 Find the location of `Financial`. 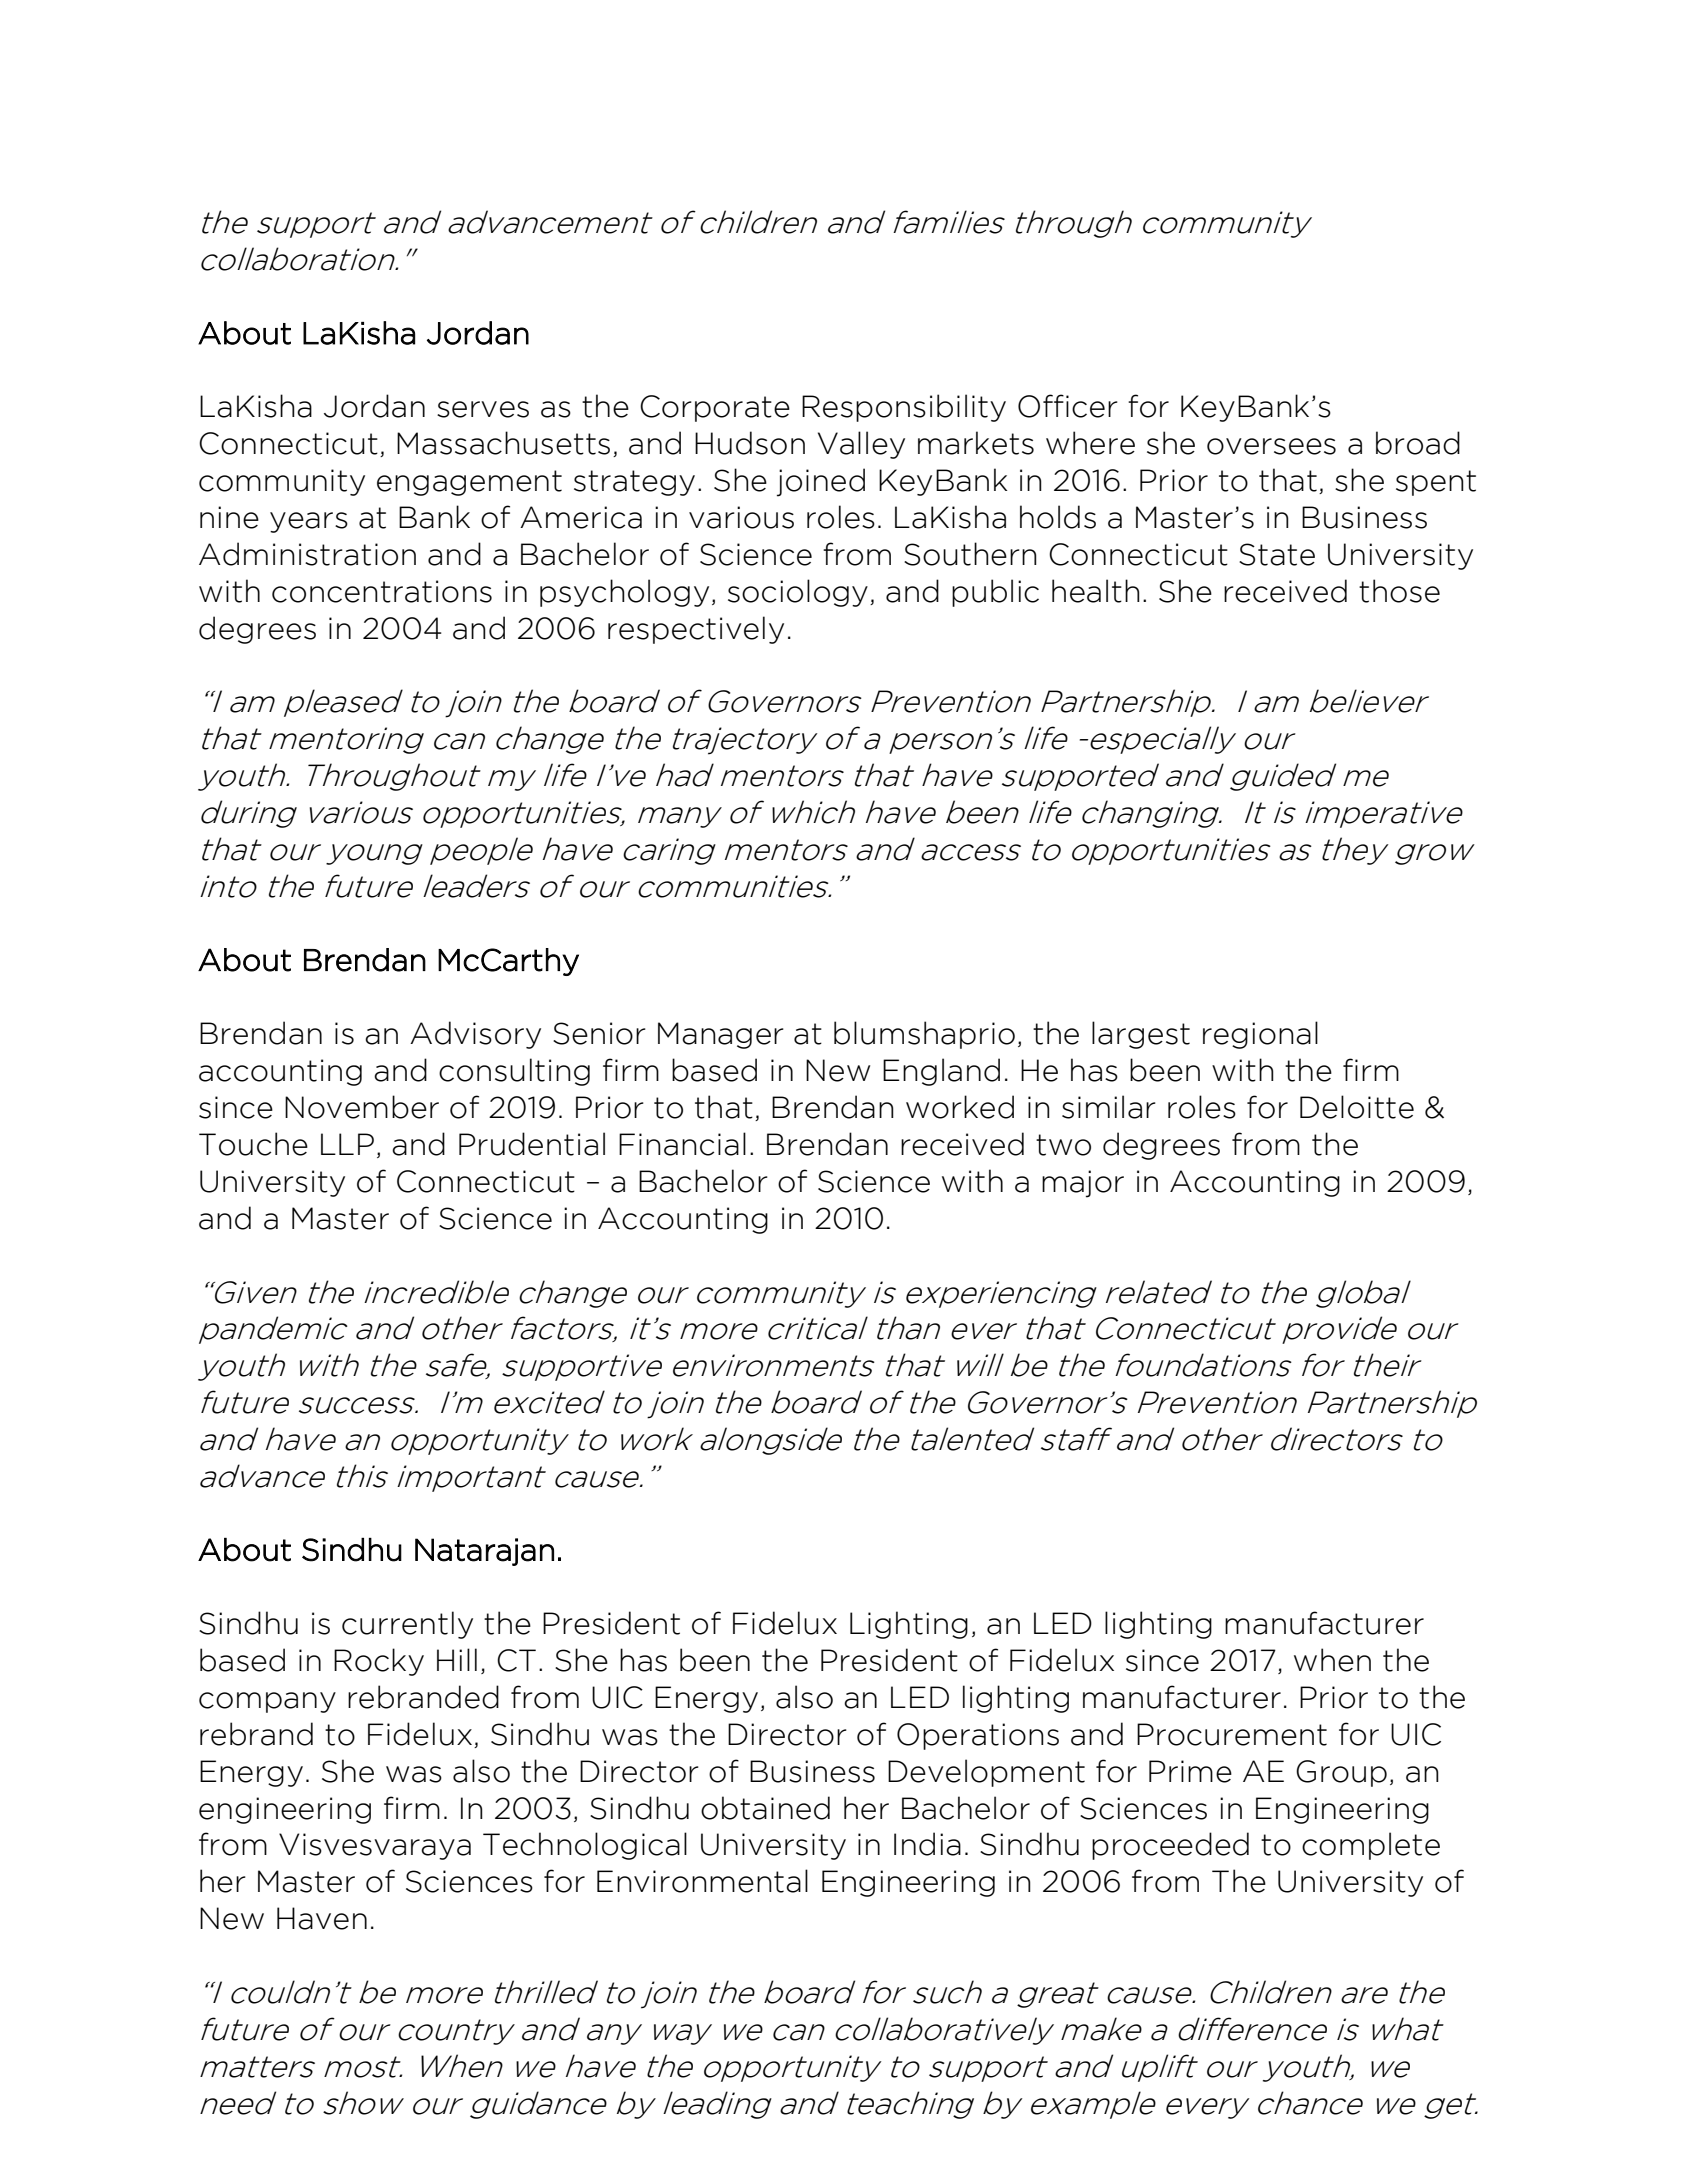

Financial is located at coordinates (682, 1144).
